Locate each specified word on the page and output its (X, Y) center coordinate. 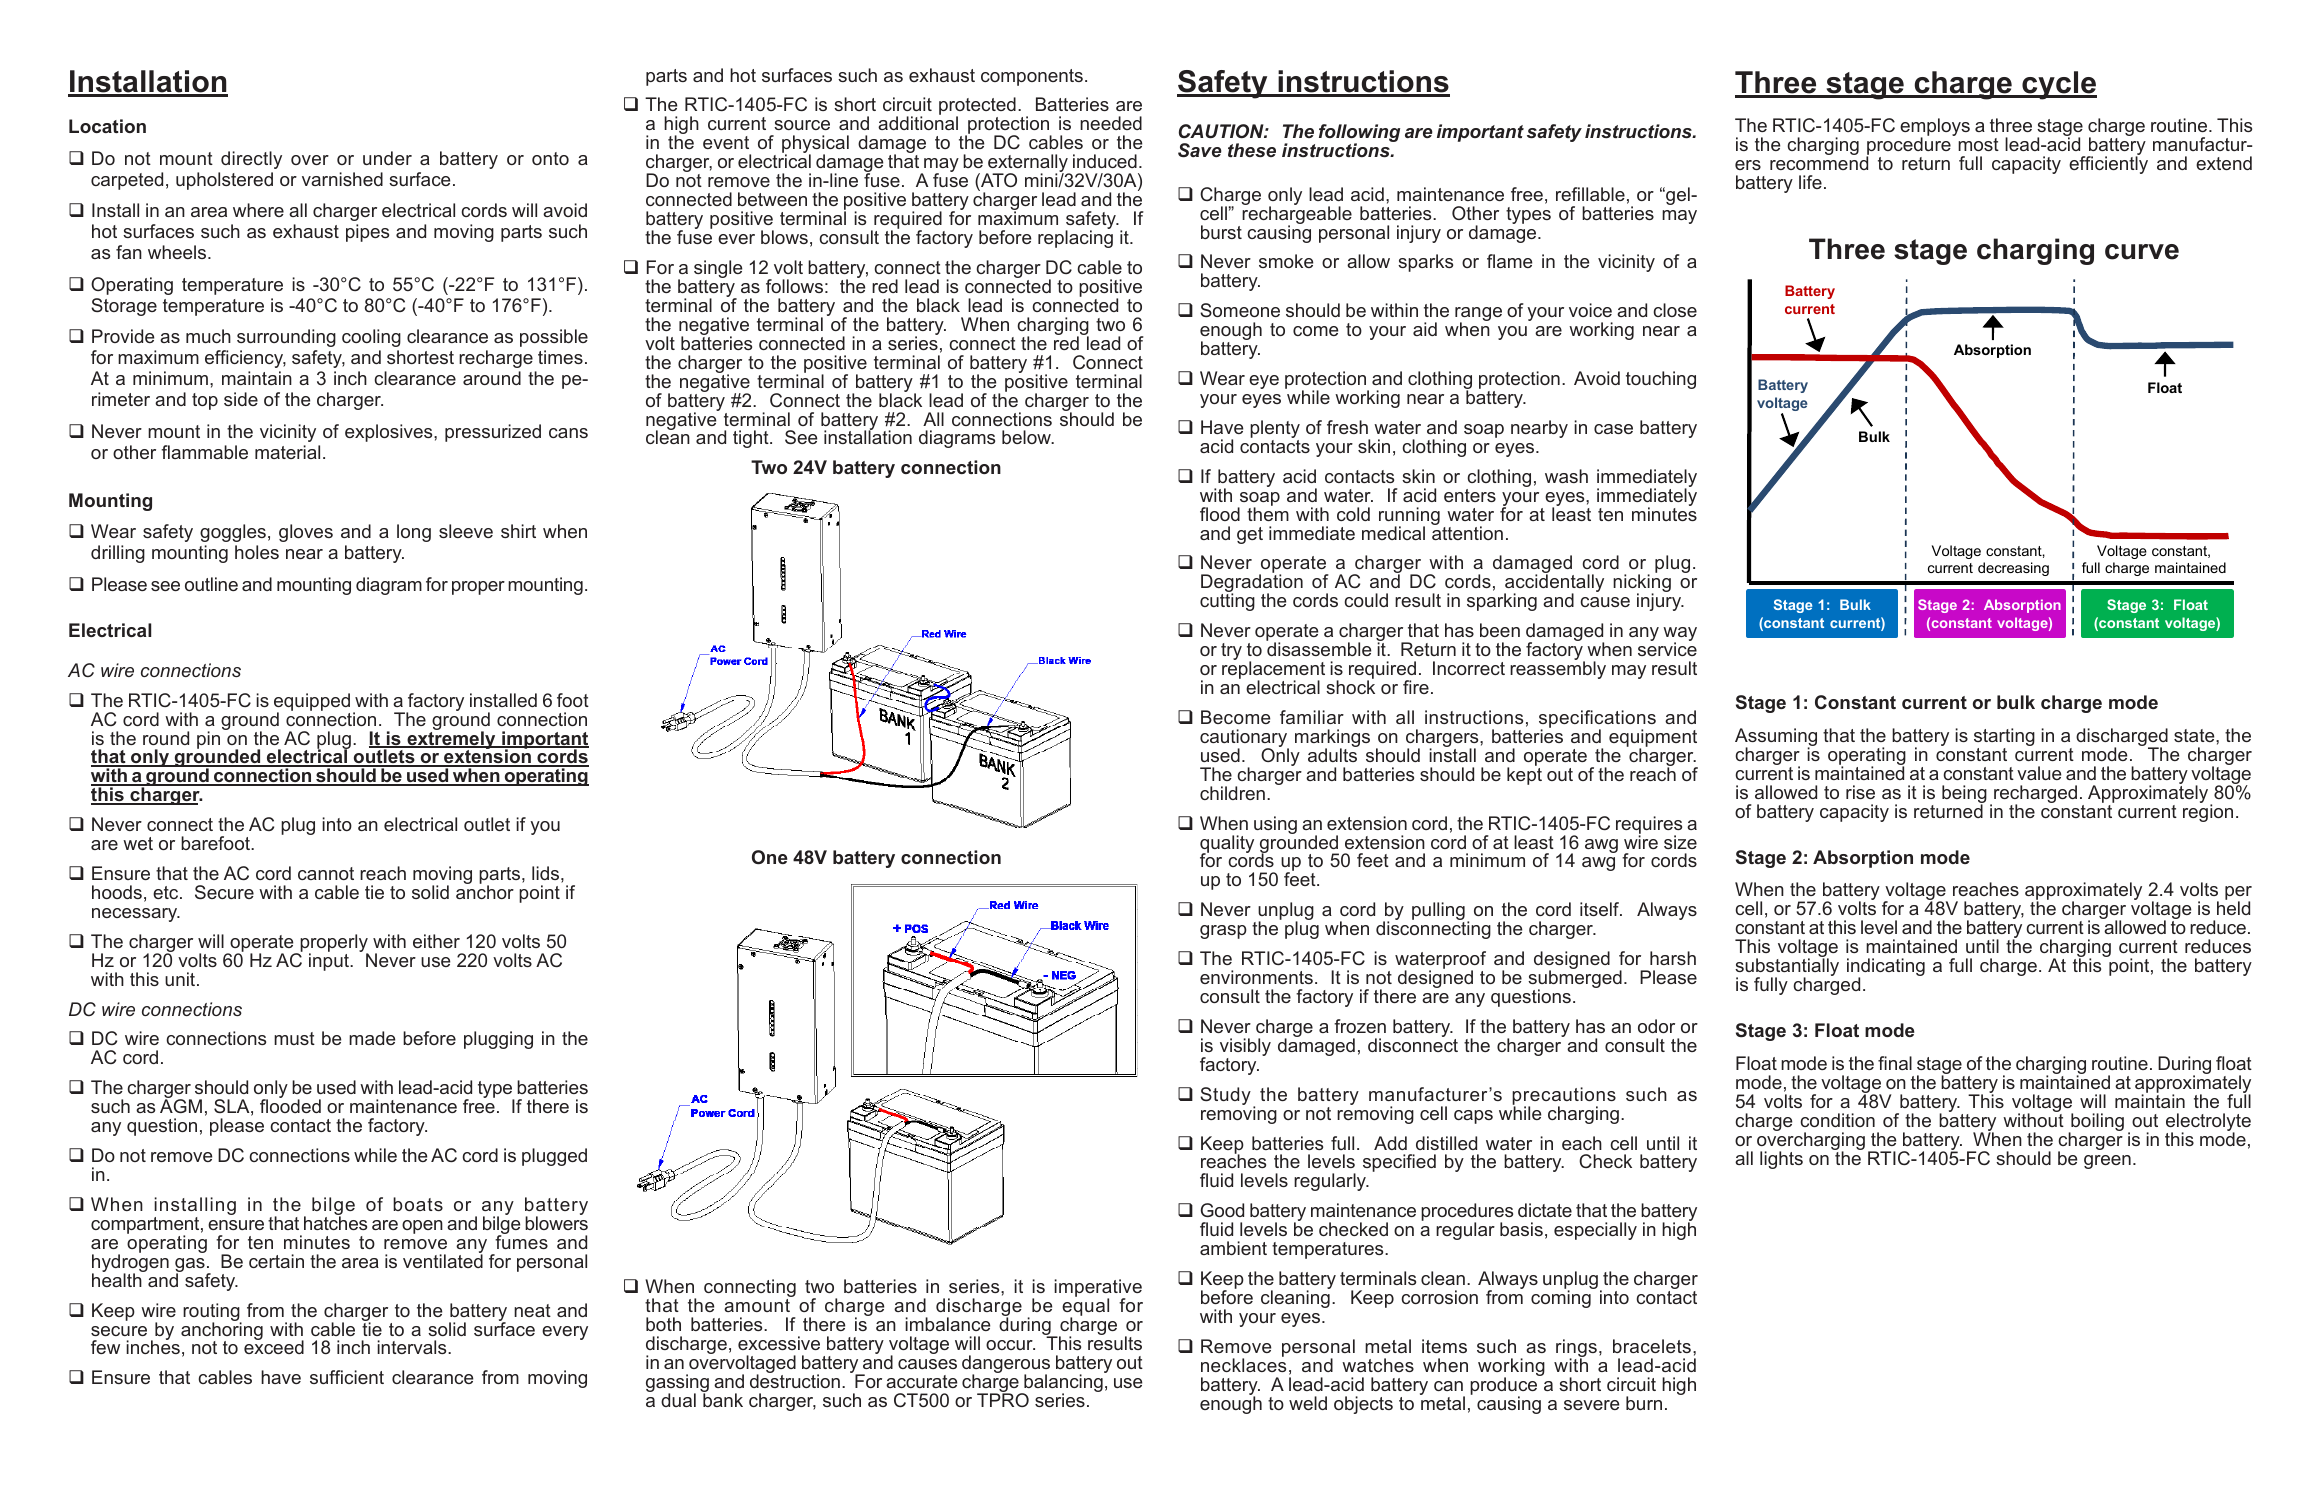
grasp (1223, 932)
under (387, 158)
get (1250, 535)
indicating (1886, 968)
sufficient (347, 1377)
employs (1935, 128)
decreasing (2013, 569)
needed (1111, 123)
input (330, 961)
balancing (1063, 1383)
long (414, 533)
